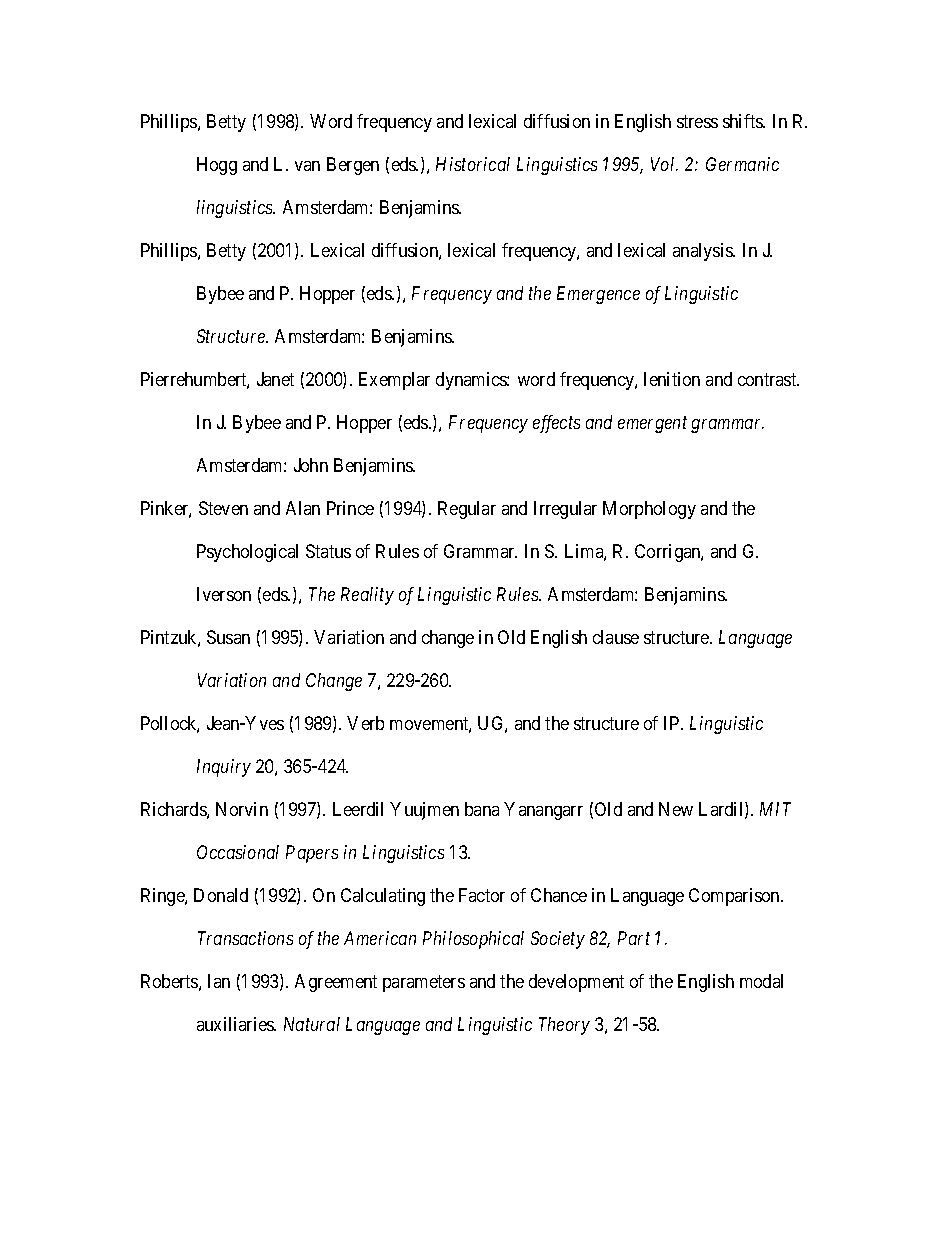  I want to click on Historical, so click(473, 164).
